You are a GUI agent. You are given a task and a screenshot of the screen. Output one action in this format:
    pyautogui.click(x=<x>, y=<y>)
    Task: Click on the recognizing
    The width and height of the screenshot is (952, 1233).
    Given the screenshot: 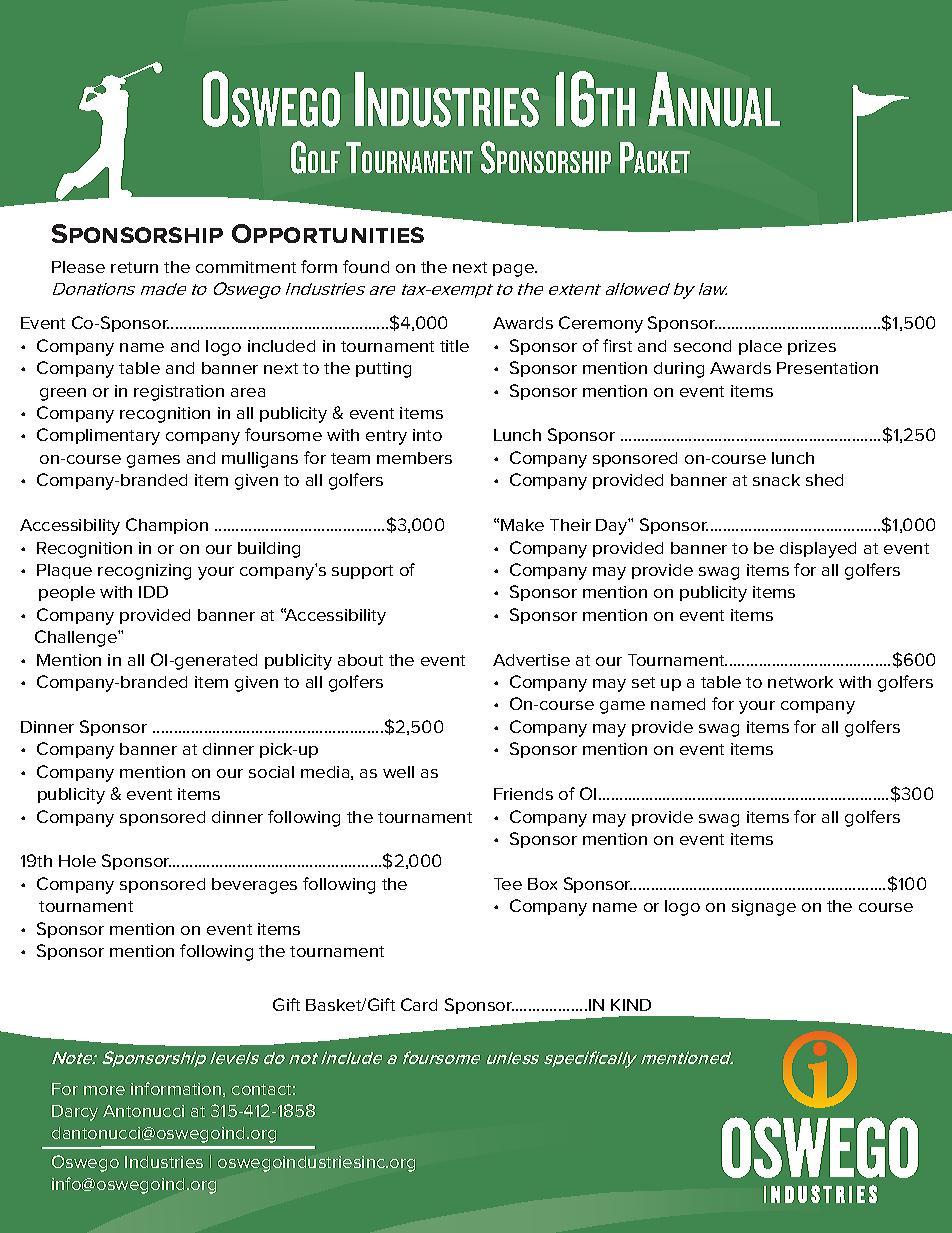 What is the action you would take?
    pyautogui.click(x=144, y=572)
